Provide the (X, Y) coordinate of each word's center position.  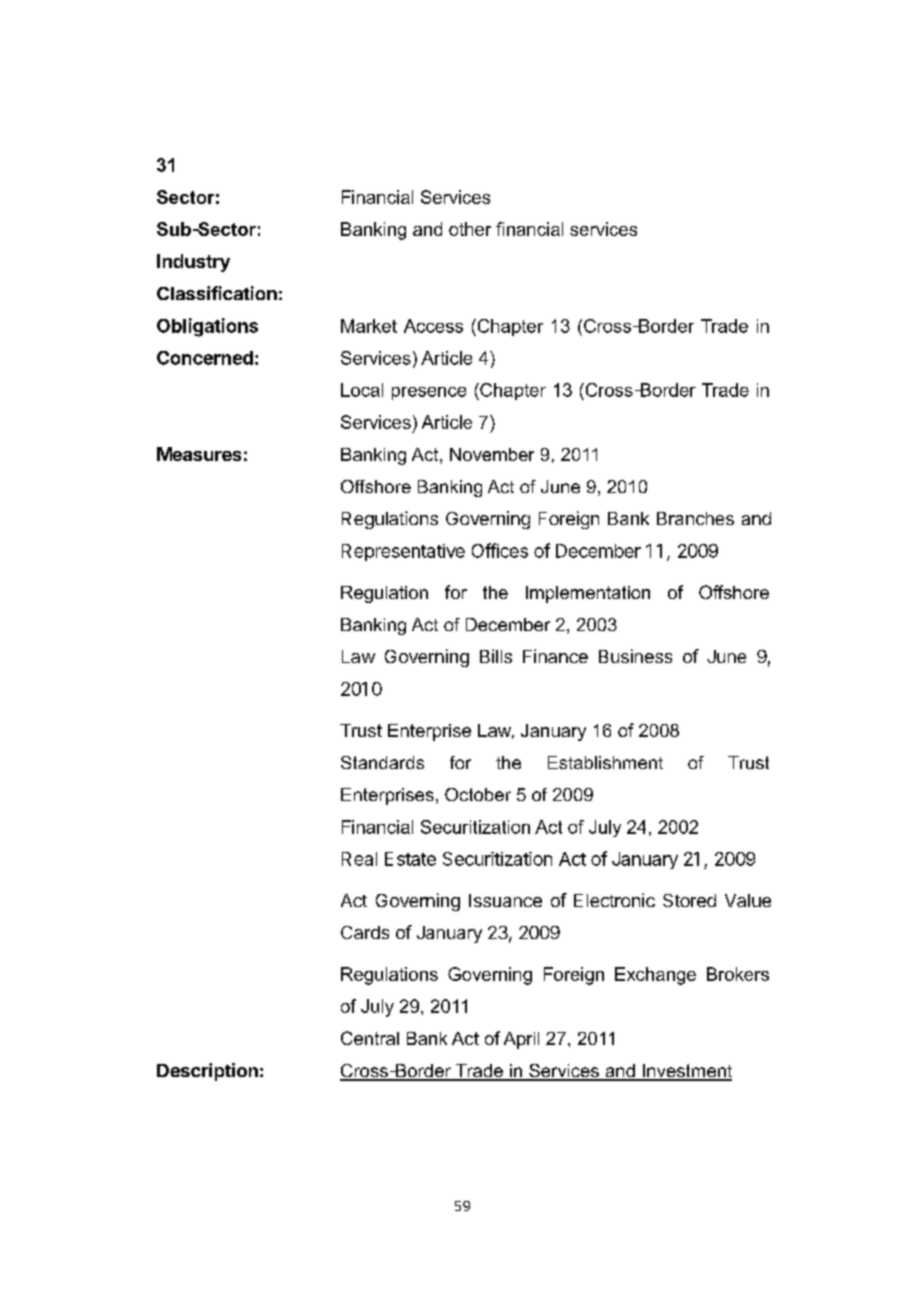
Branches (695, 518)
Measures (199, 454)
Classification (217, 293)
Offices (500, 550)
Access (433, 326)
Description (207, 1072)
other (470, 229)
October (478, 794)
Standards (382, 762)
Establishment (605, 762)
